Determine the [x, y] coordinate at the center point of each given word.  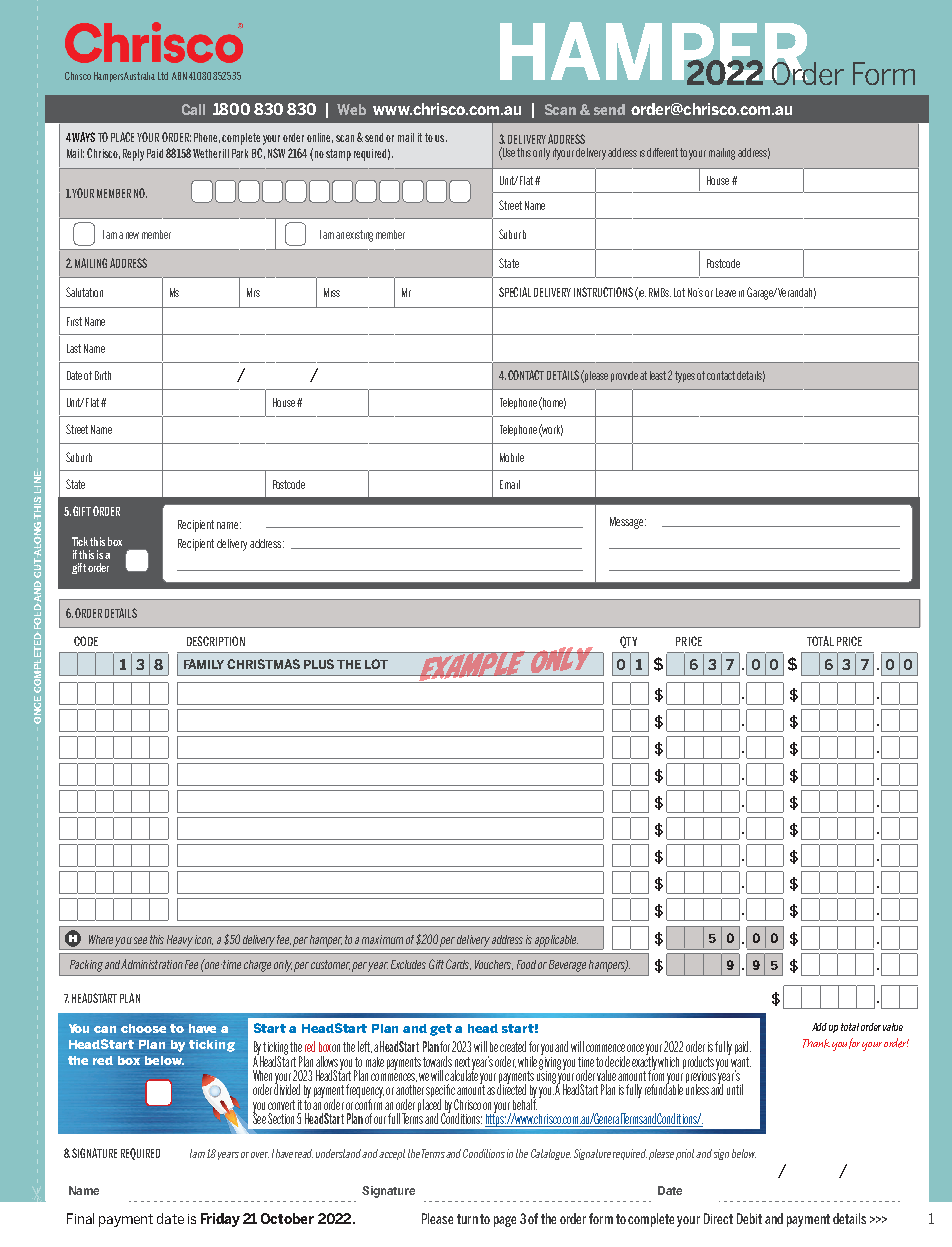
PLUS [319, 664]
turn [467, 1219]
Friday [220, 1220]
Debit [749, 1218]
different [662, 152]
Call [193, 109]
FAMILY [206, 664]
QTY [628, 642]
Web [351, 109]
